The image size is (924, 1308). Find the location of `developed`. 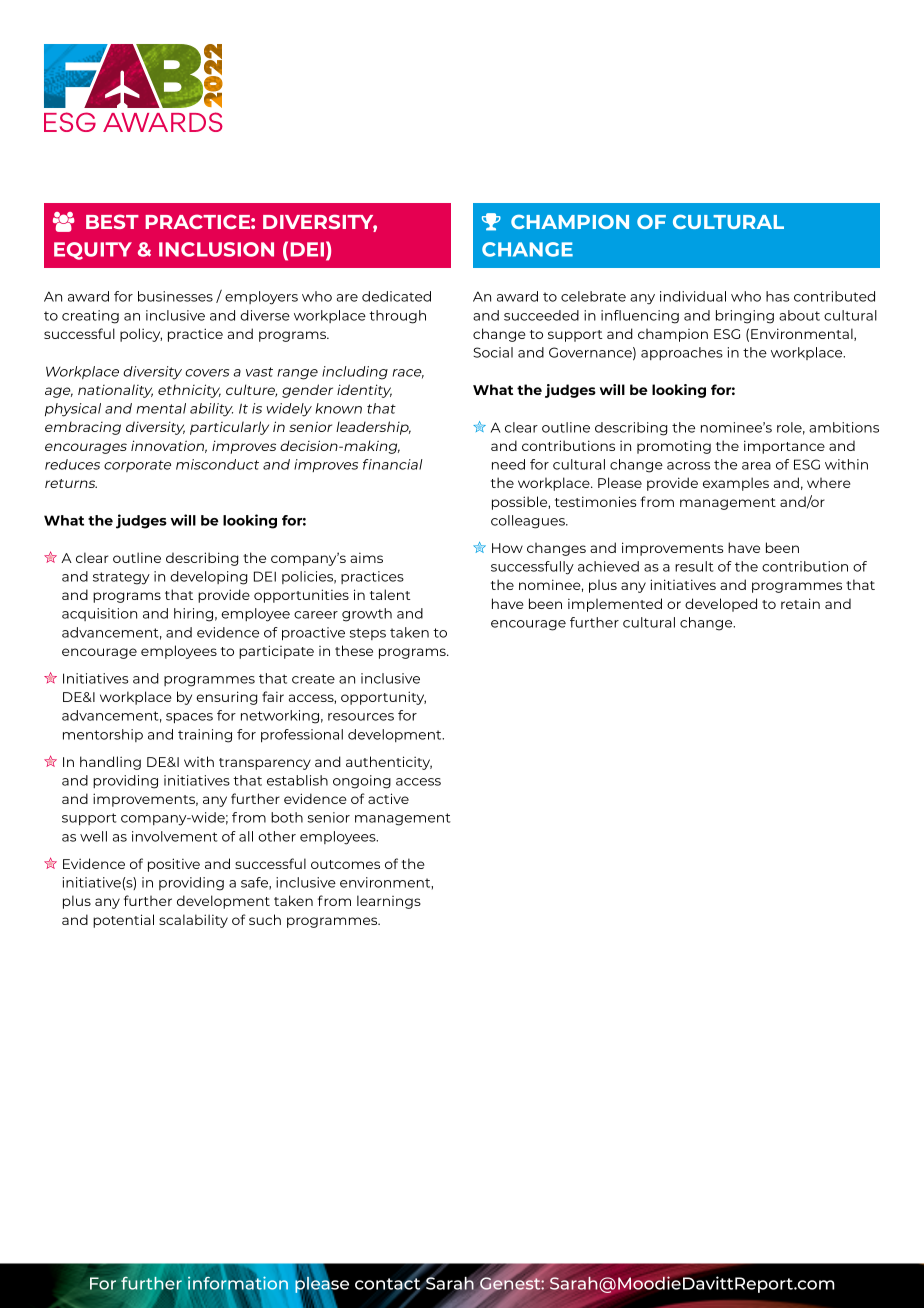

developed is located at coordinates (721, 605).
